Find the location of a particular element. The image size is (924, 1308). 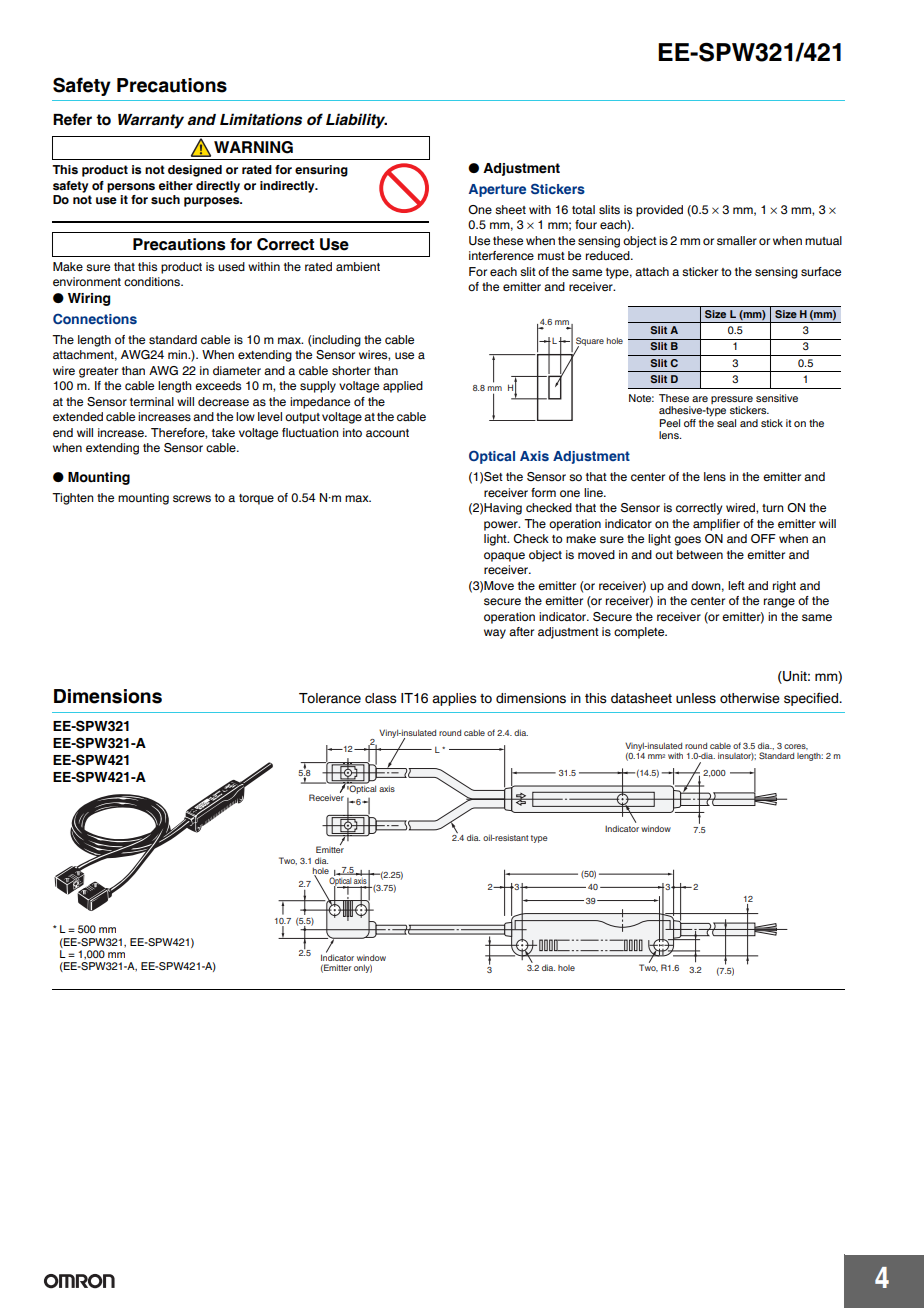

Liability is located at coordinates (356, 121).
